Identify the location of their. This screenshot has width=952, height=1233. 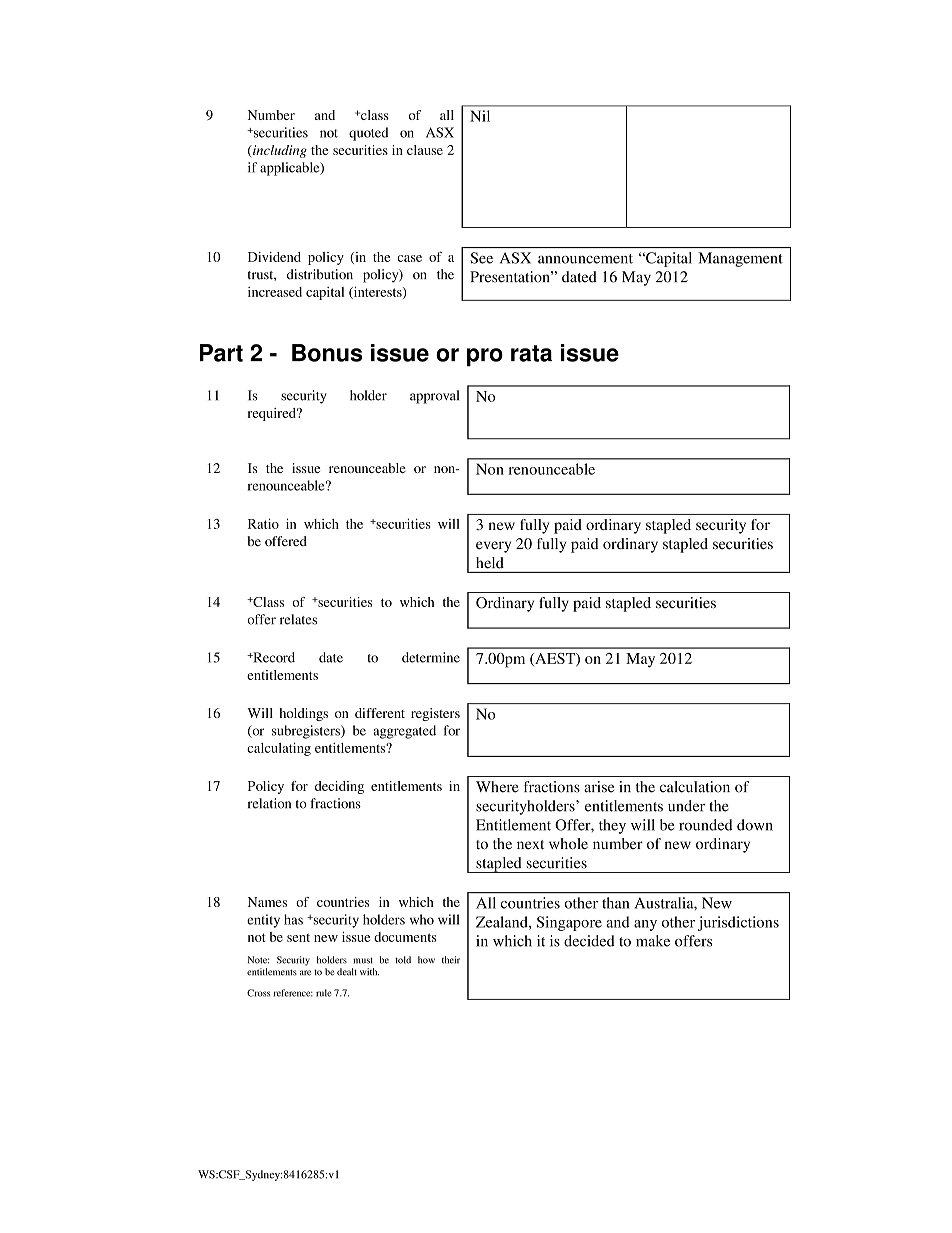
(451, 960).
